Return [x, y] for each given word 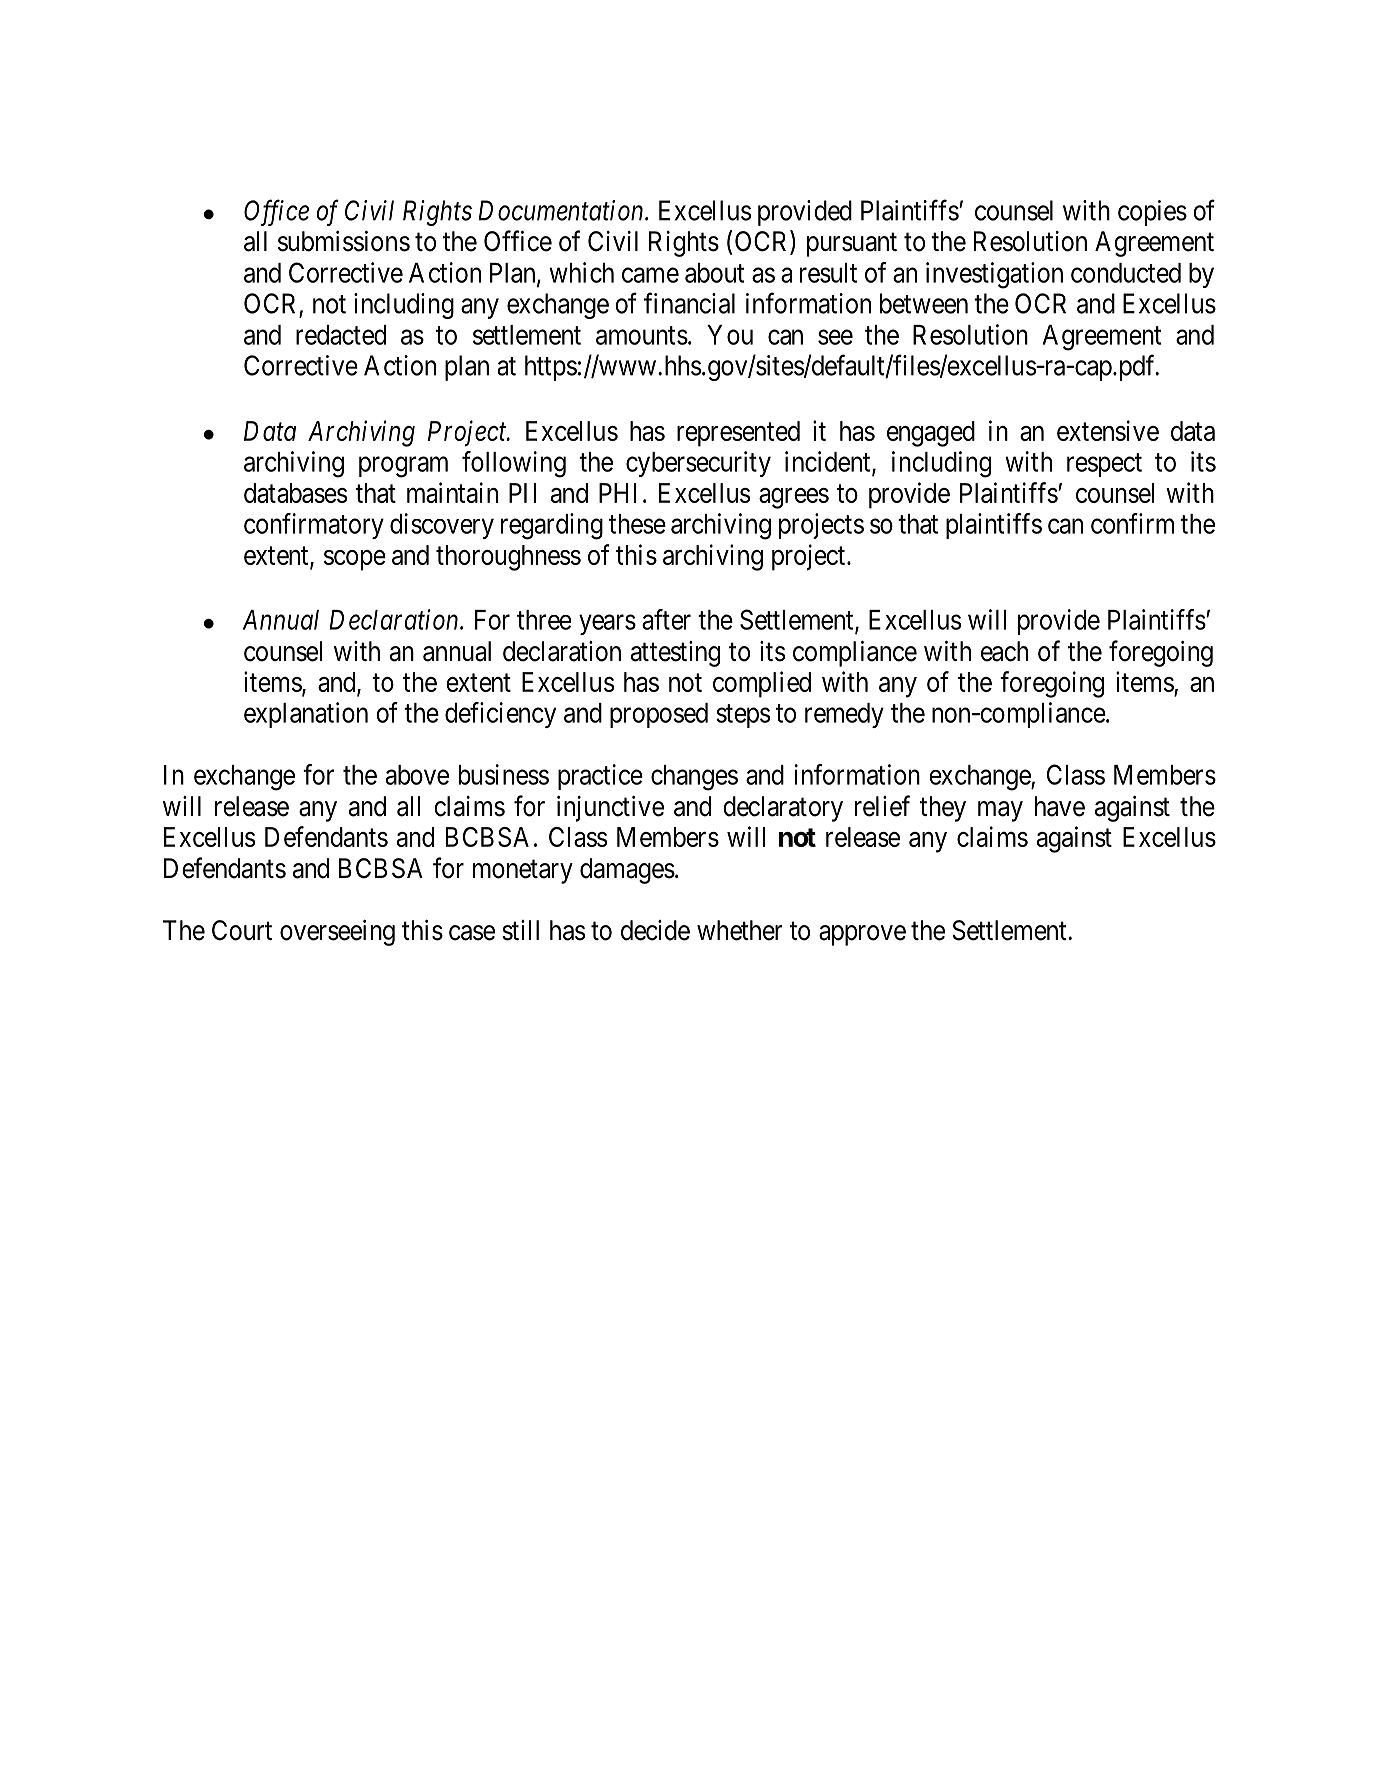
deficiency [500, 715]
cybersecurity [698, 464]
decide [655, 930]
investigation [994, 275]
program [403, 467]
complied [762, 684]
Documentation [562, 210]
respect [1104, 465]
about [714, 273]
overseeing [337, 933]
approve [862, 935]
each [1004, 651]
